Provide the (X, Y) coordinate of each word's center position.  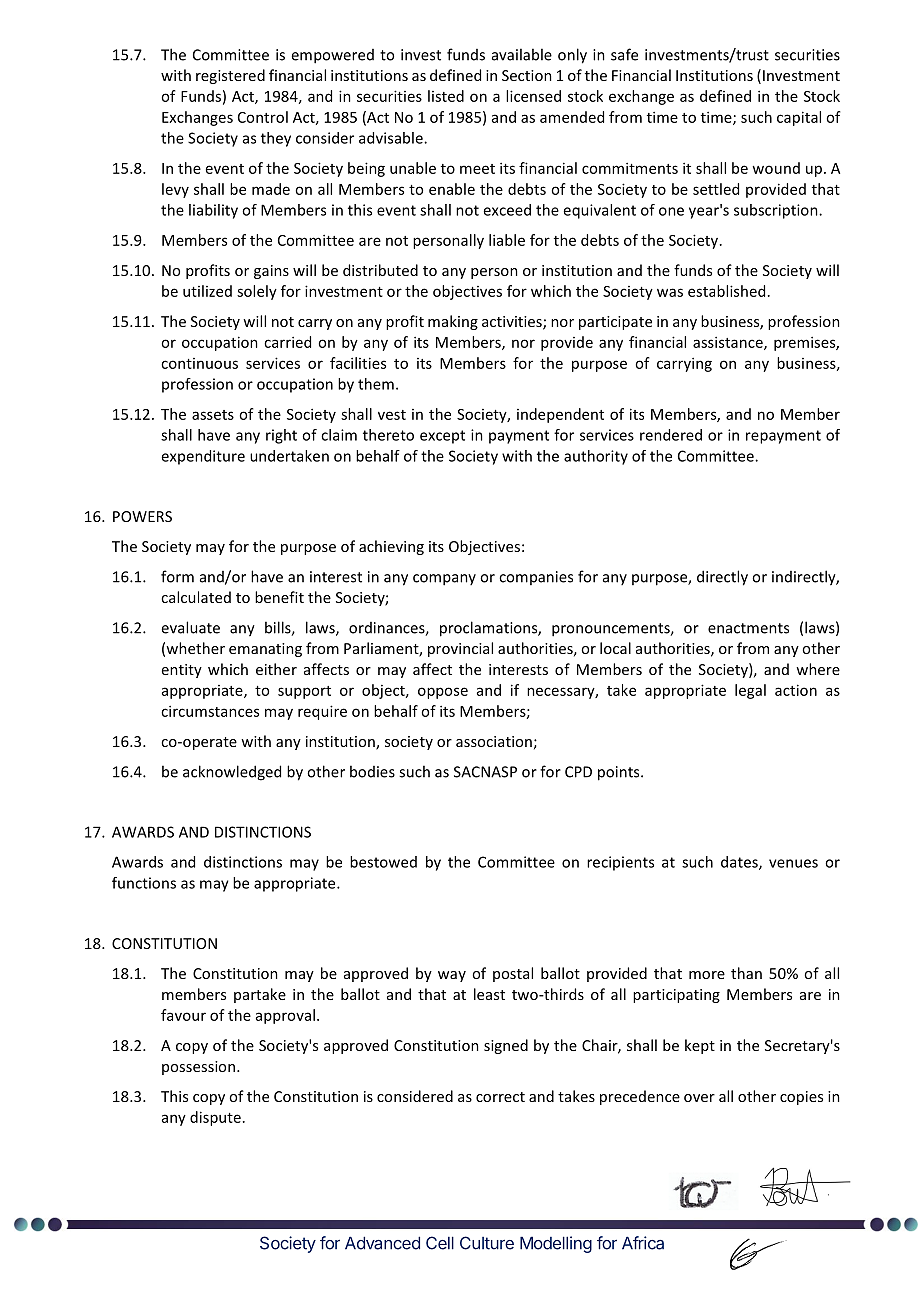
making (453, 322)
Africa (643, 1243)
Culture (487, 1243)
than (746, 973)
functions (144, 883)
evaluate (190, 627)
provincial (460, 649)
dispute (215, 1118)
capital (799, 118)
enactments (748, 628)
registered (230, 76)
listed (446, 96)
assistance (729, 343)
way (452, 976)
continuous (199, 363)
